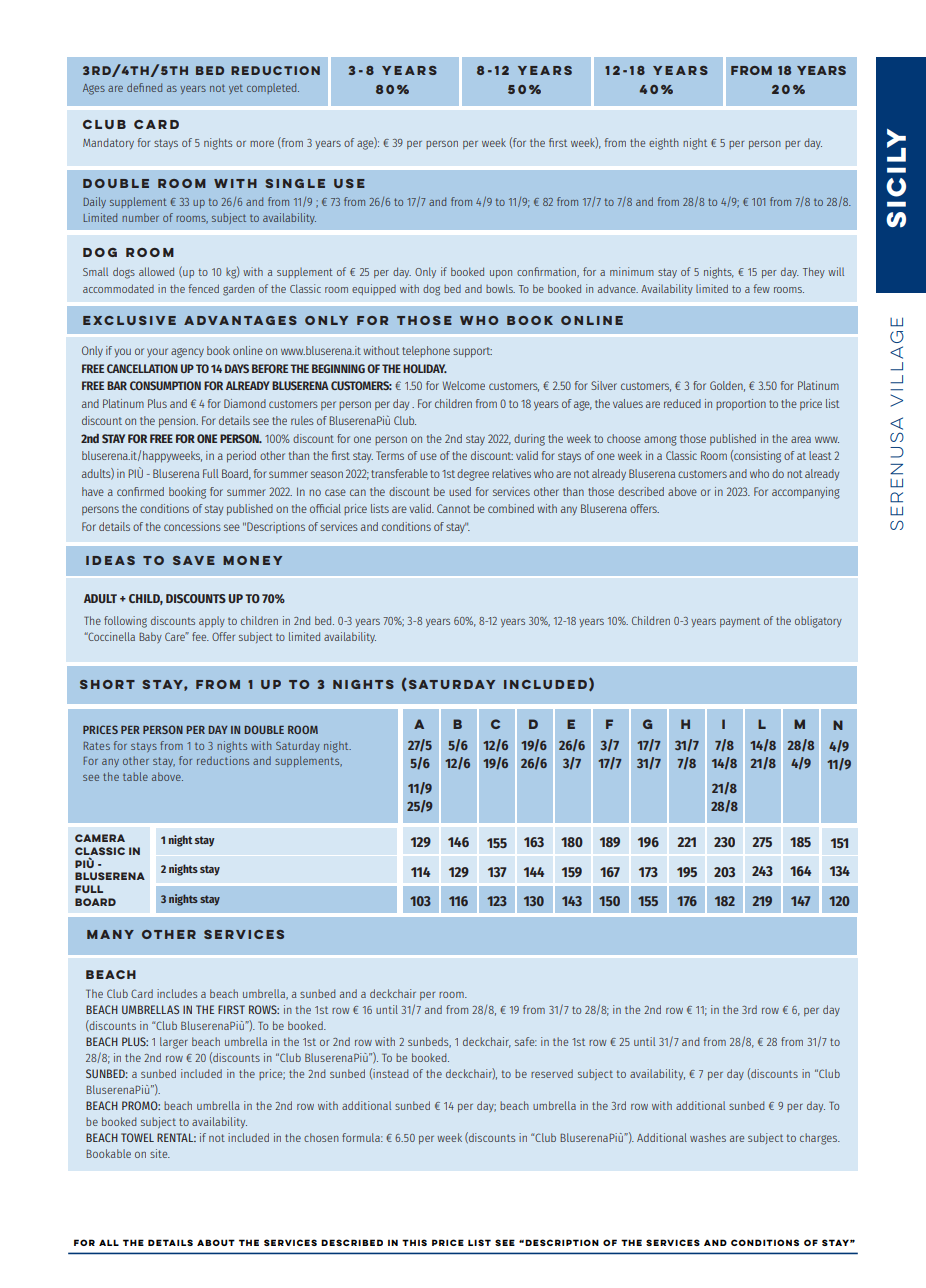  I want to click on Care, so click(176, 636).
